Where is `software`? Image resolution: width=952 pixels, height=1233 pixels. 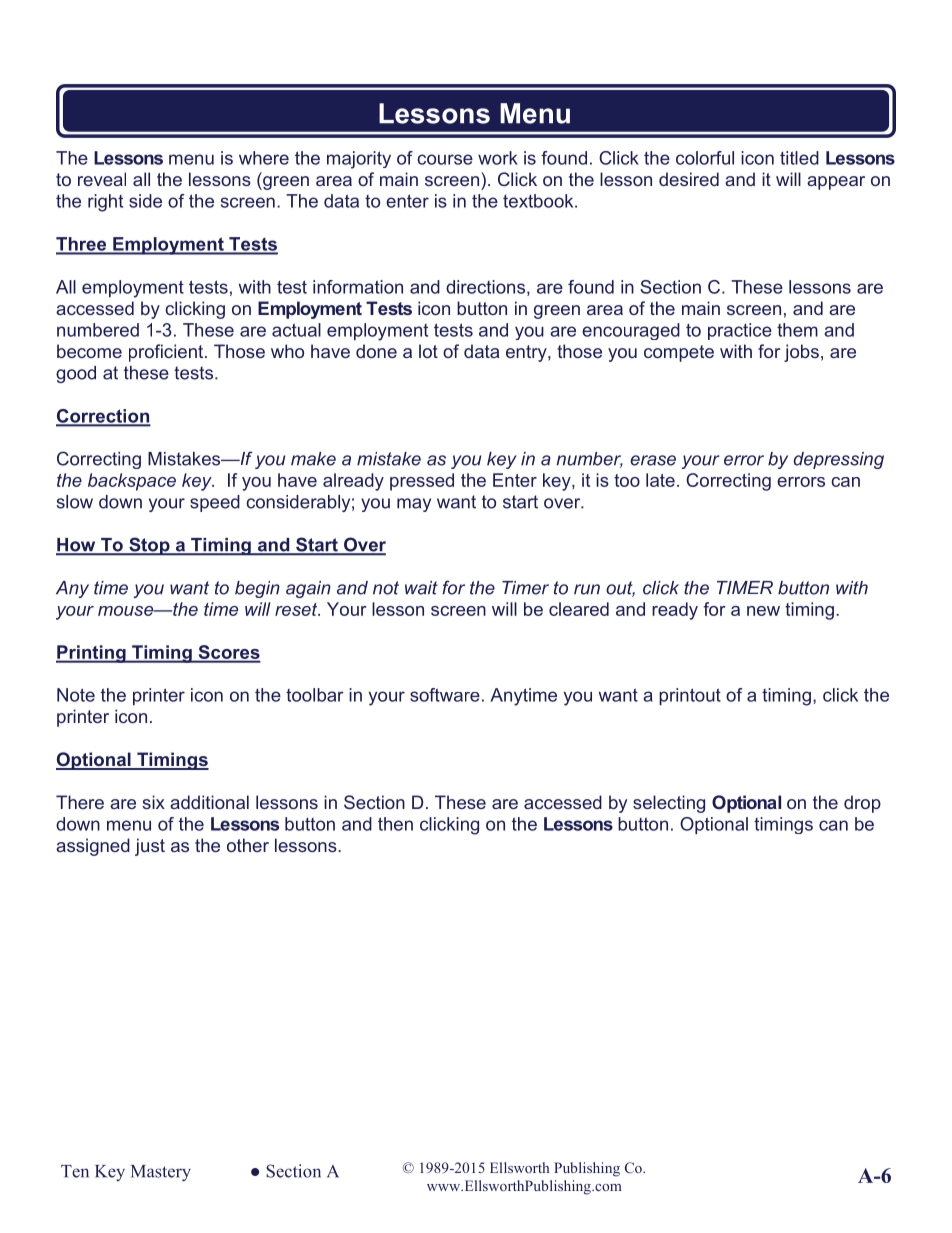
software is located at coordinates (445, 695).
